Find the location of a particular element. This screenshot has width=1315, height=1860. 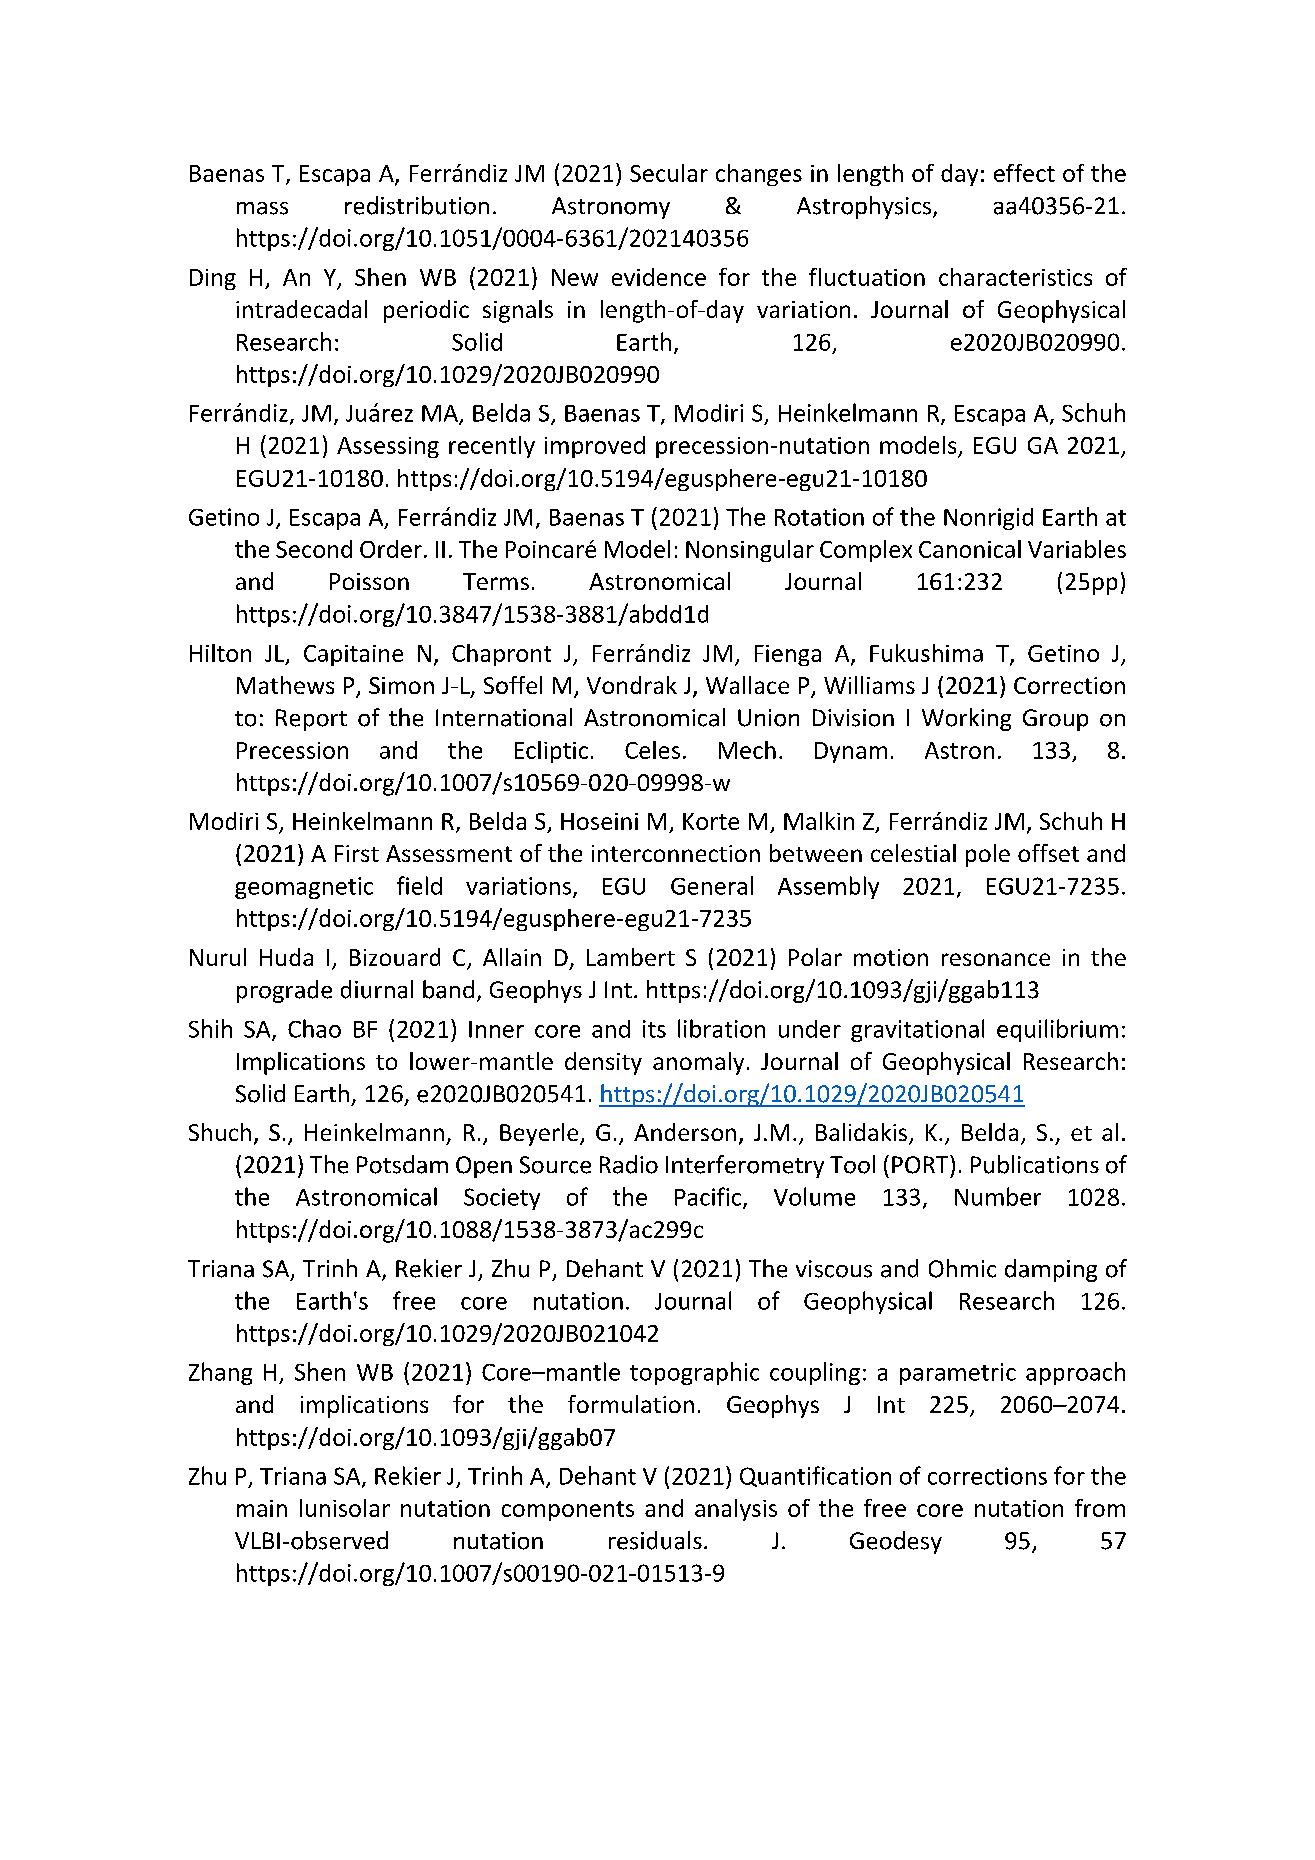

lunisolar is located at coordinates (345, 1508).
